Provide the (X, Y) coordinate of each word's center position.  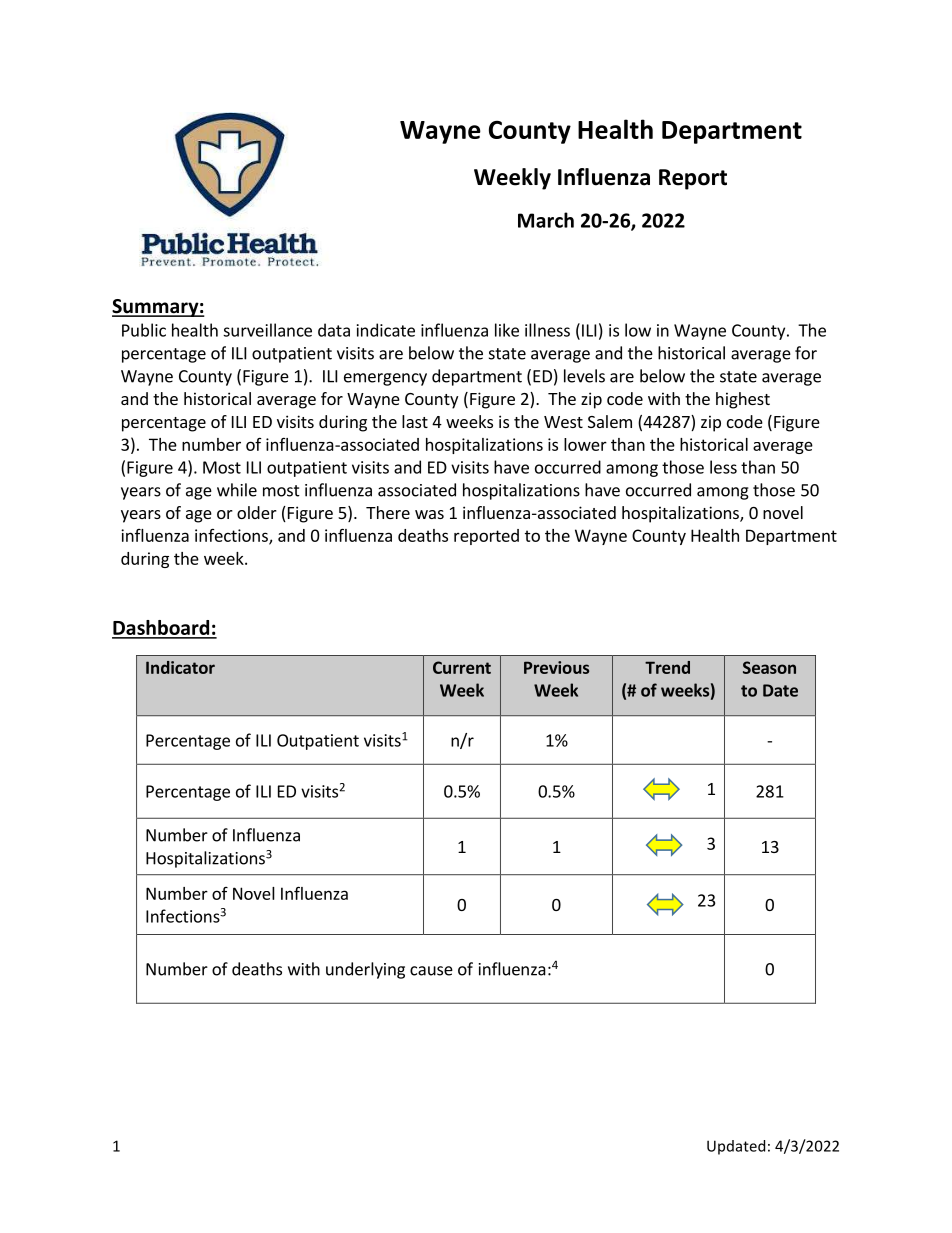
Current (462, 667)
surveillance (267, 330)
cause (431, 971)
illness (547, 330)
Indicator (180, 667)
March (546, 220)
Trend (667, 667)
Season (769, 667)
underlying (365, 970)
